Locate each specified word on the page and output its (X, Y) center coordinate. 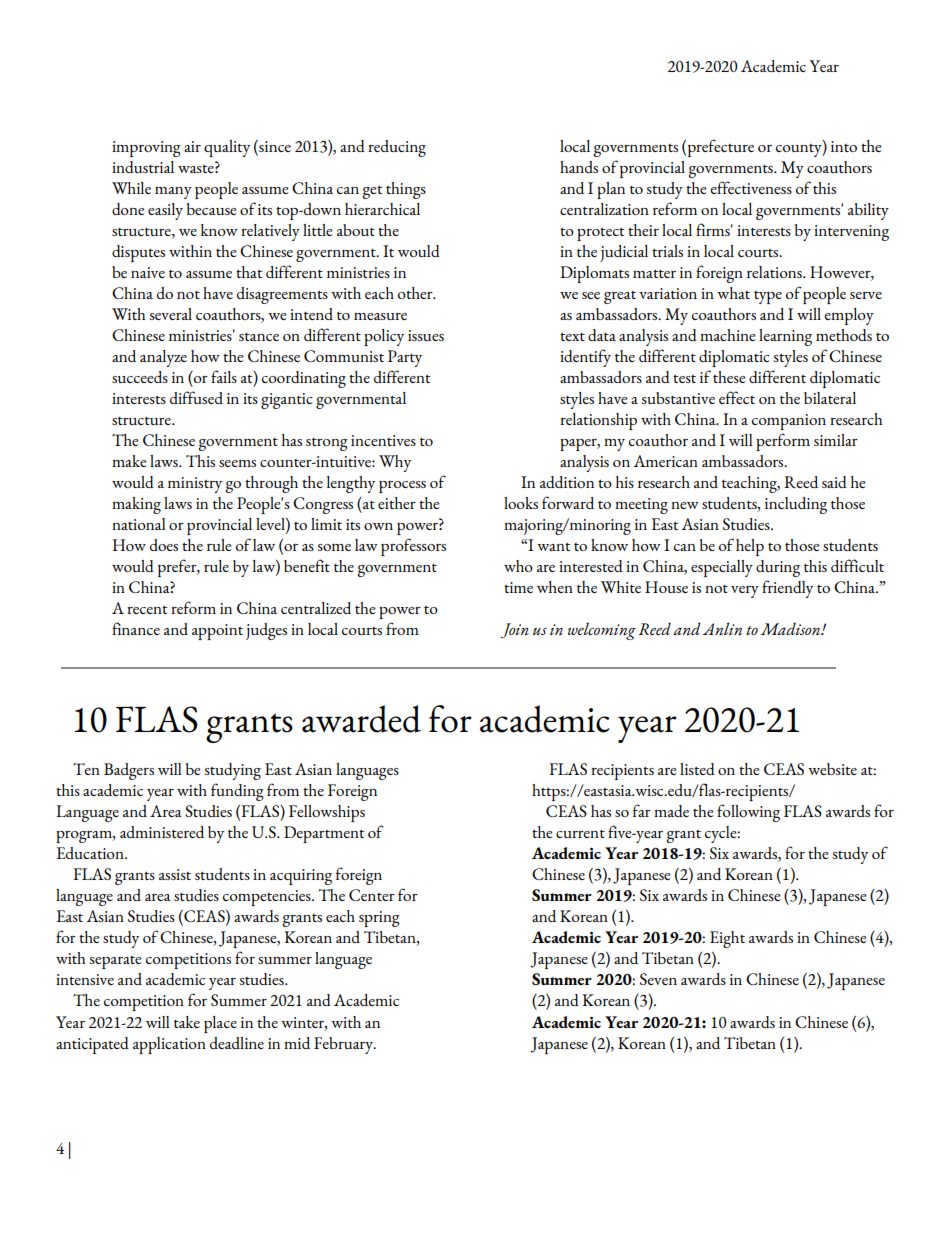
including (796, 505)
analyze (163, 358)
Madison (791, 628)
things (406, 190)
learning (785, 337)
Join (515, 631)
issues (426, 335)
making (136, 505)
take (187, 1022)
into (844, 146)
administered (162, 832)
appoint (217, 632)
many (173, 192)
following (748, 813)
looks (521, 503)
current (580, 834)
